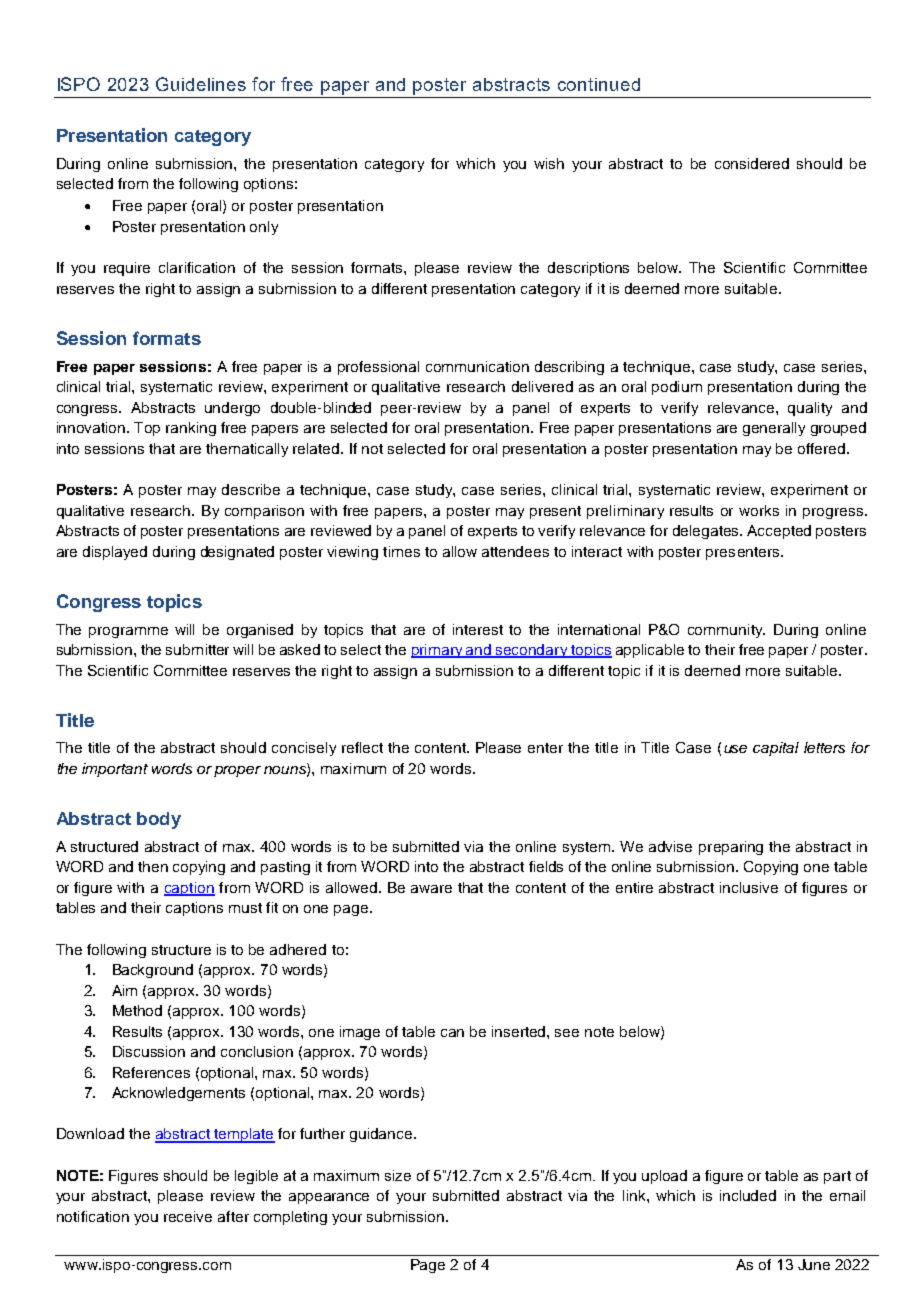  I want to click on size, so click(398, 1175).
